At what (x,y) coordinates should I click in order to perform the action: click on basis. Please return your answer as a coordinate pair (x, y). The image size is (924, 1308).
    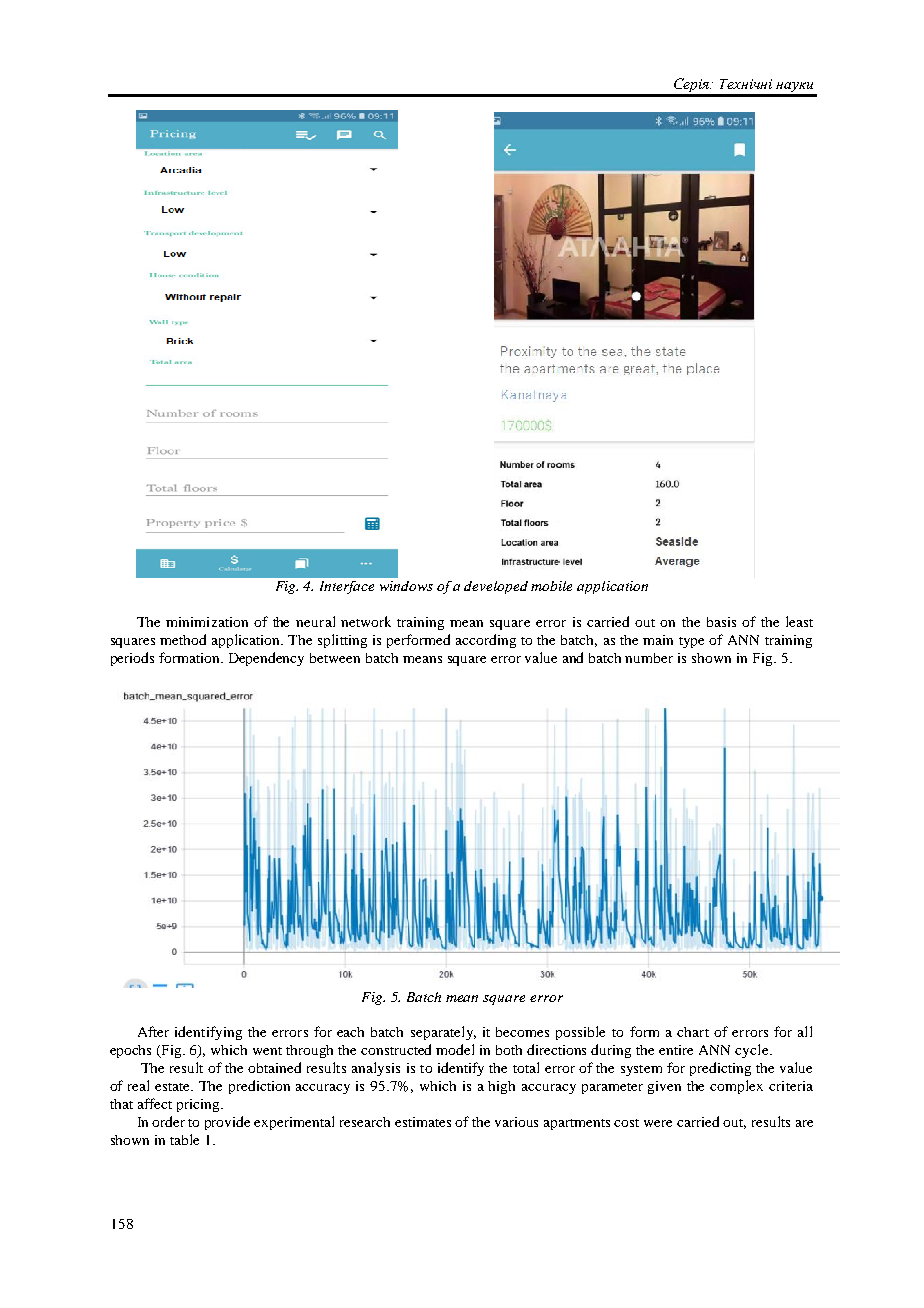
    Looking at the image, I should click on (721, 622).
